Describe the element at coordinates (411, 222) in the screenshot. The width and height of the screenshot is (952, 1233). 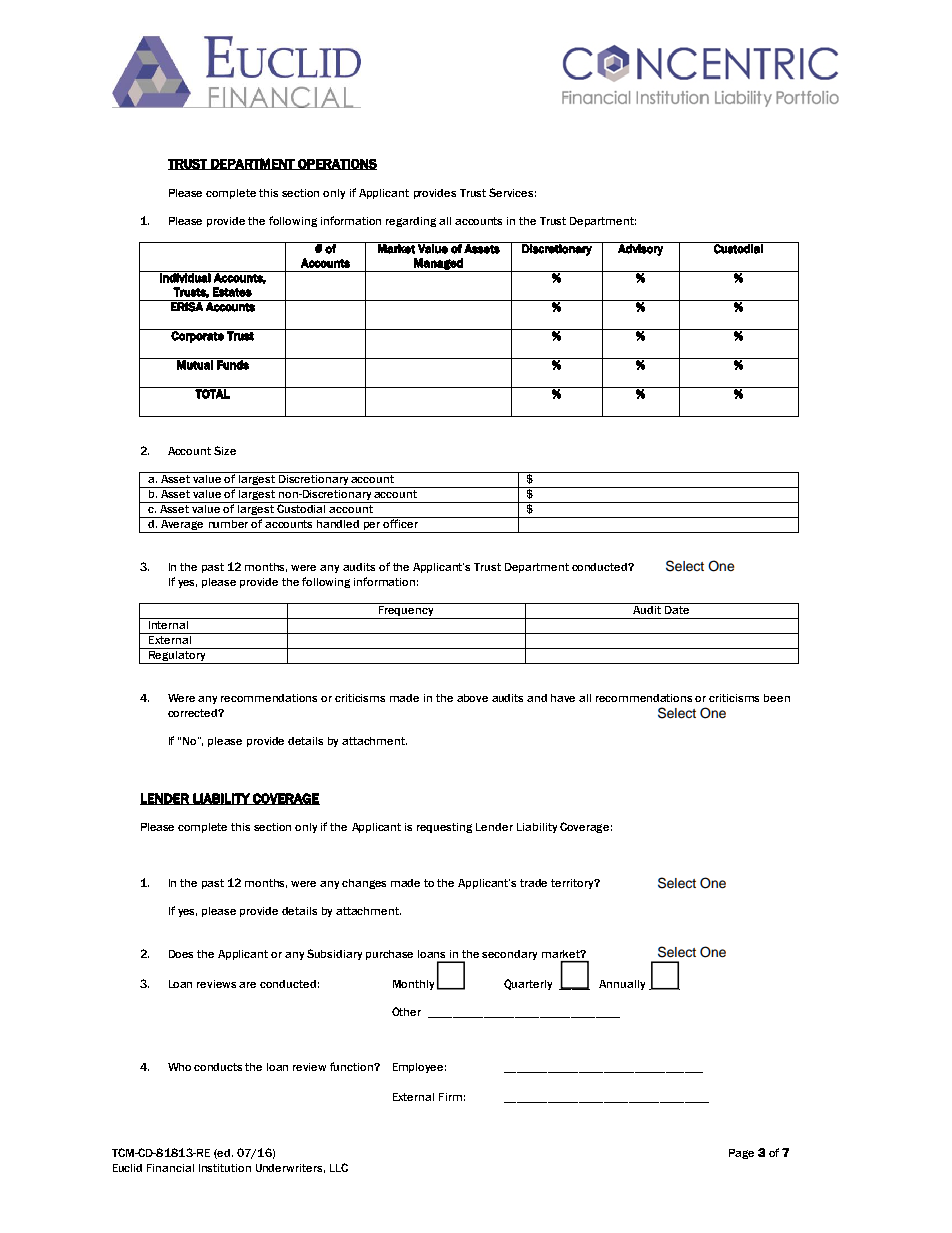
I see `regarding` at that location.
